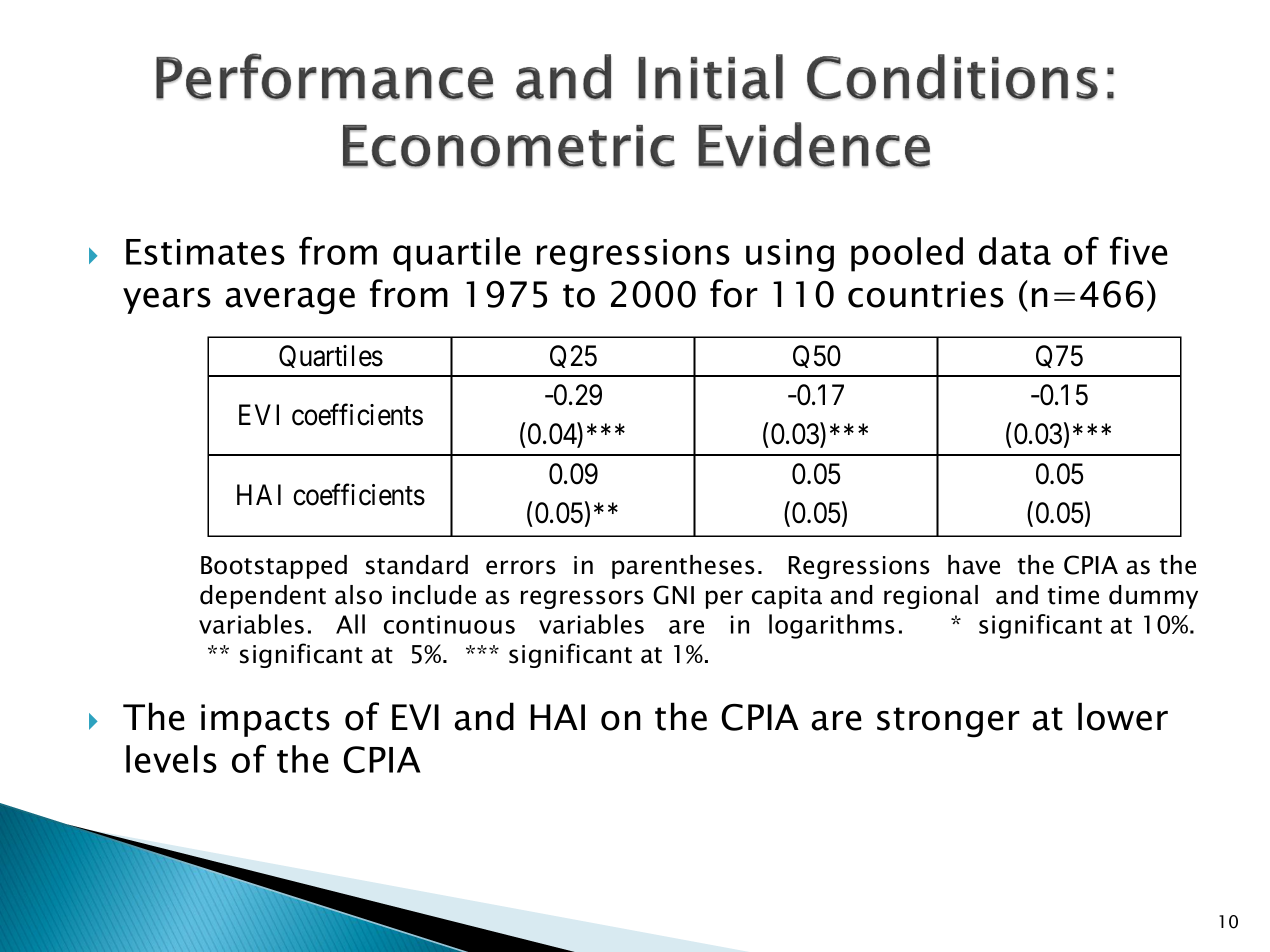  What do you see at coordinates (265, 720) in the document?
I see `impacts` at bounding box center [265, 720].
